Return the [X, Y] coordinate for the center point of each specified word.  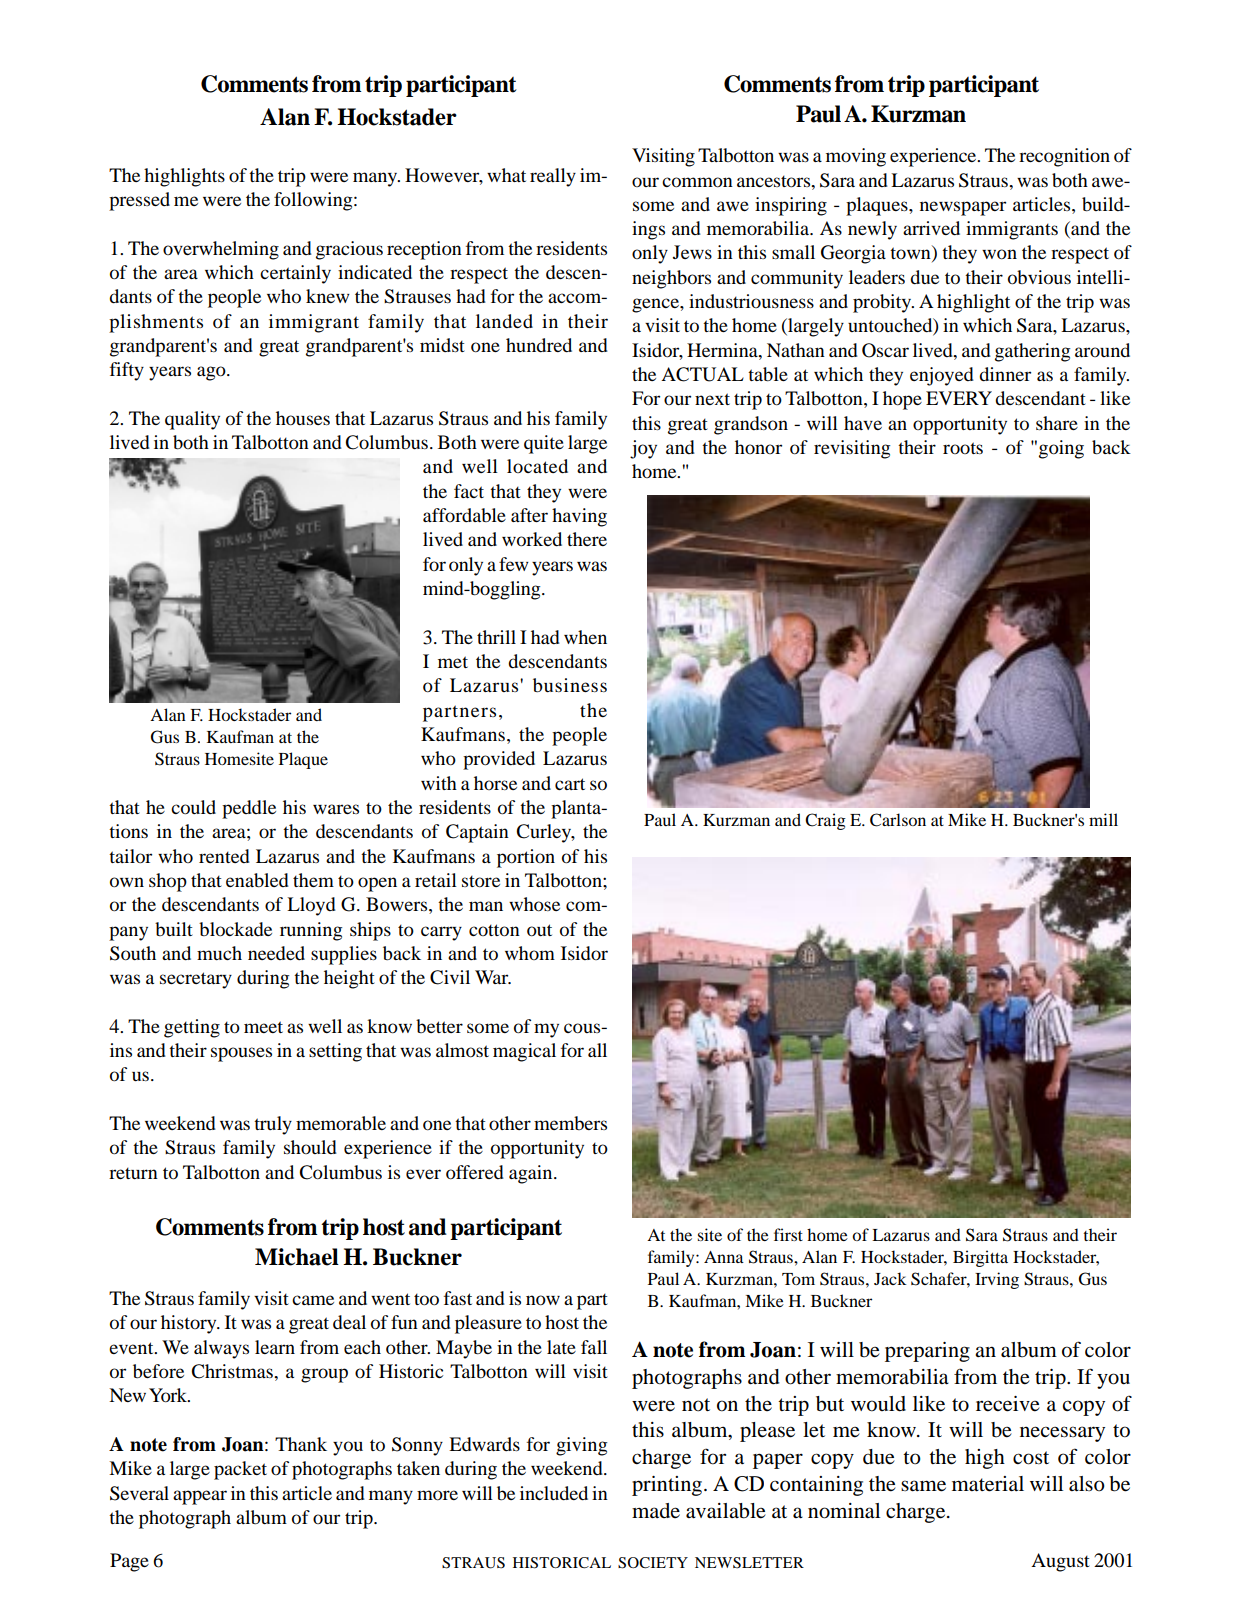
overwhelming [221, 250]
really [553, 177]
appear [200, 1497]
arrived [931, 228]
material [988, 1484]
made [656, 1510]
